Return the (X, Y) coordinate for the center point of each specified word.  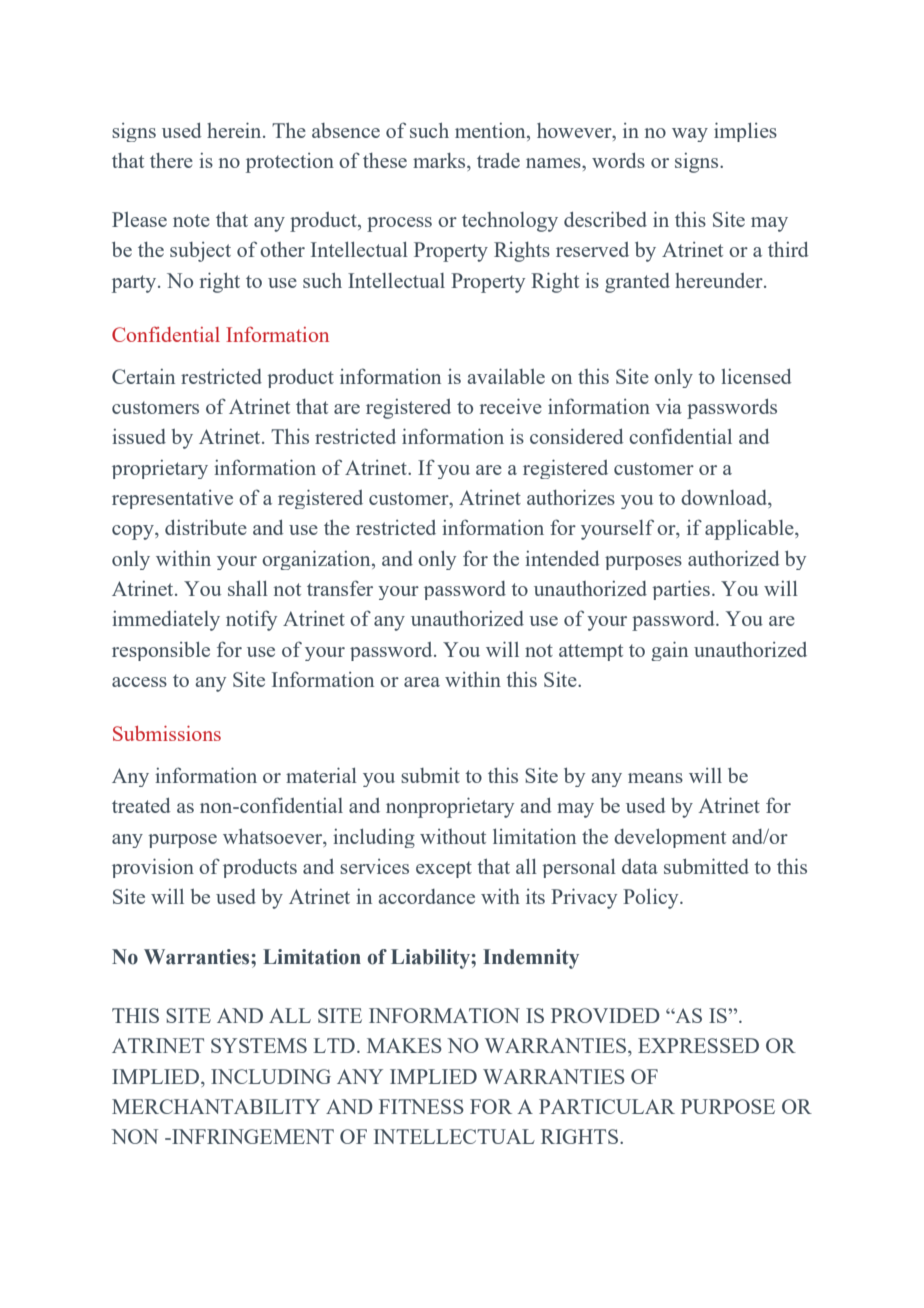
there (171, 160)
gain (669, 651)
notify (251, 620)
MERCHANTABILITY (216, 1106)
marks (440, 160)
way (690, 135)
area (422, 682)
